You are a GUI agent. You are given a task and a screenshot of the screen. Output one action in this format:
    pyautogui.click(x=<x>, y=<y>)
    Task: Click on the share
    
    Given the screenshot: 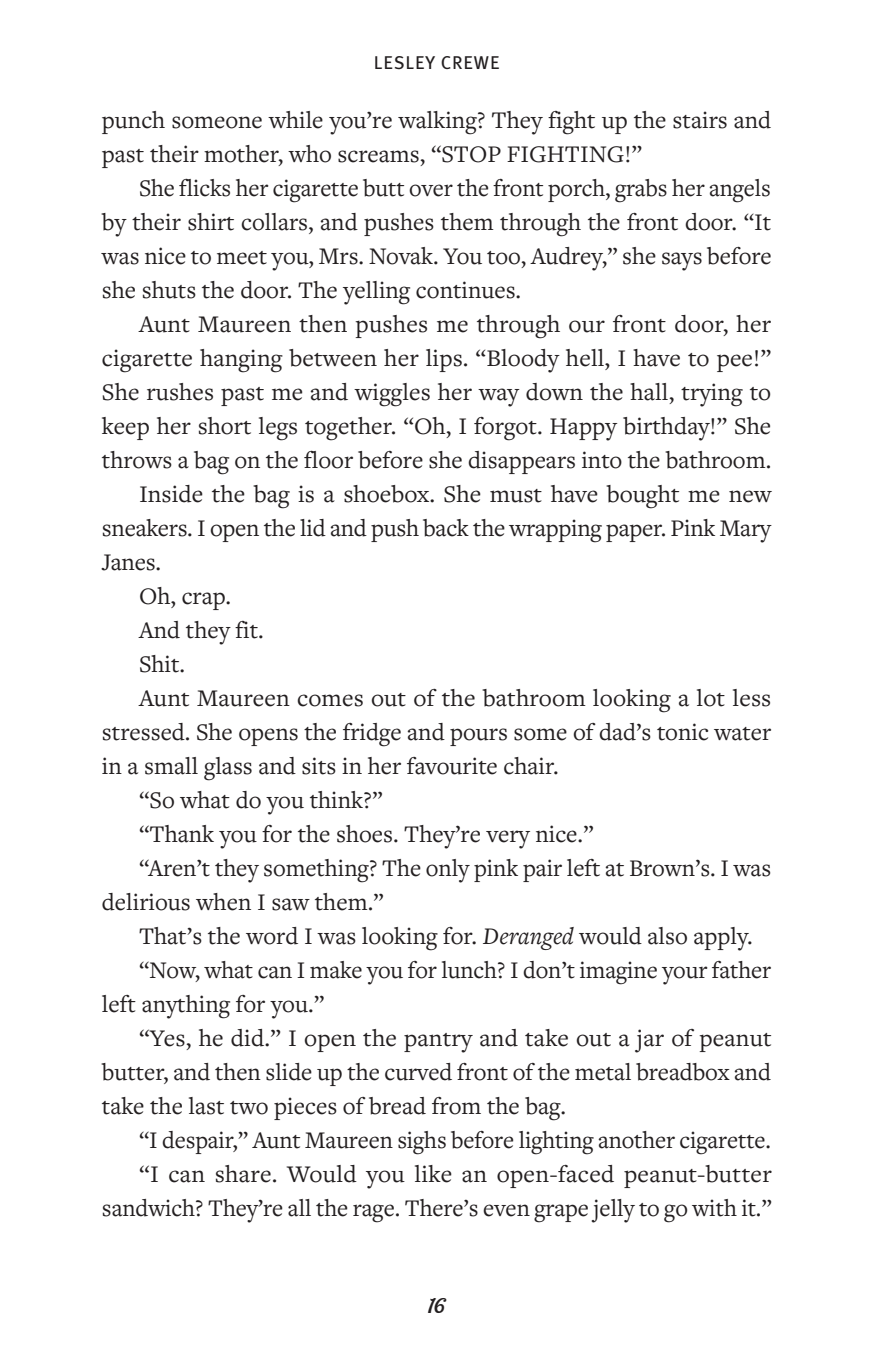 What is the action you would take?
    pyautogui.click(x=243, y=1174)
